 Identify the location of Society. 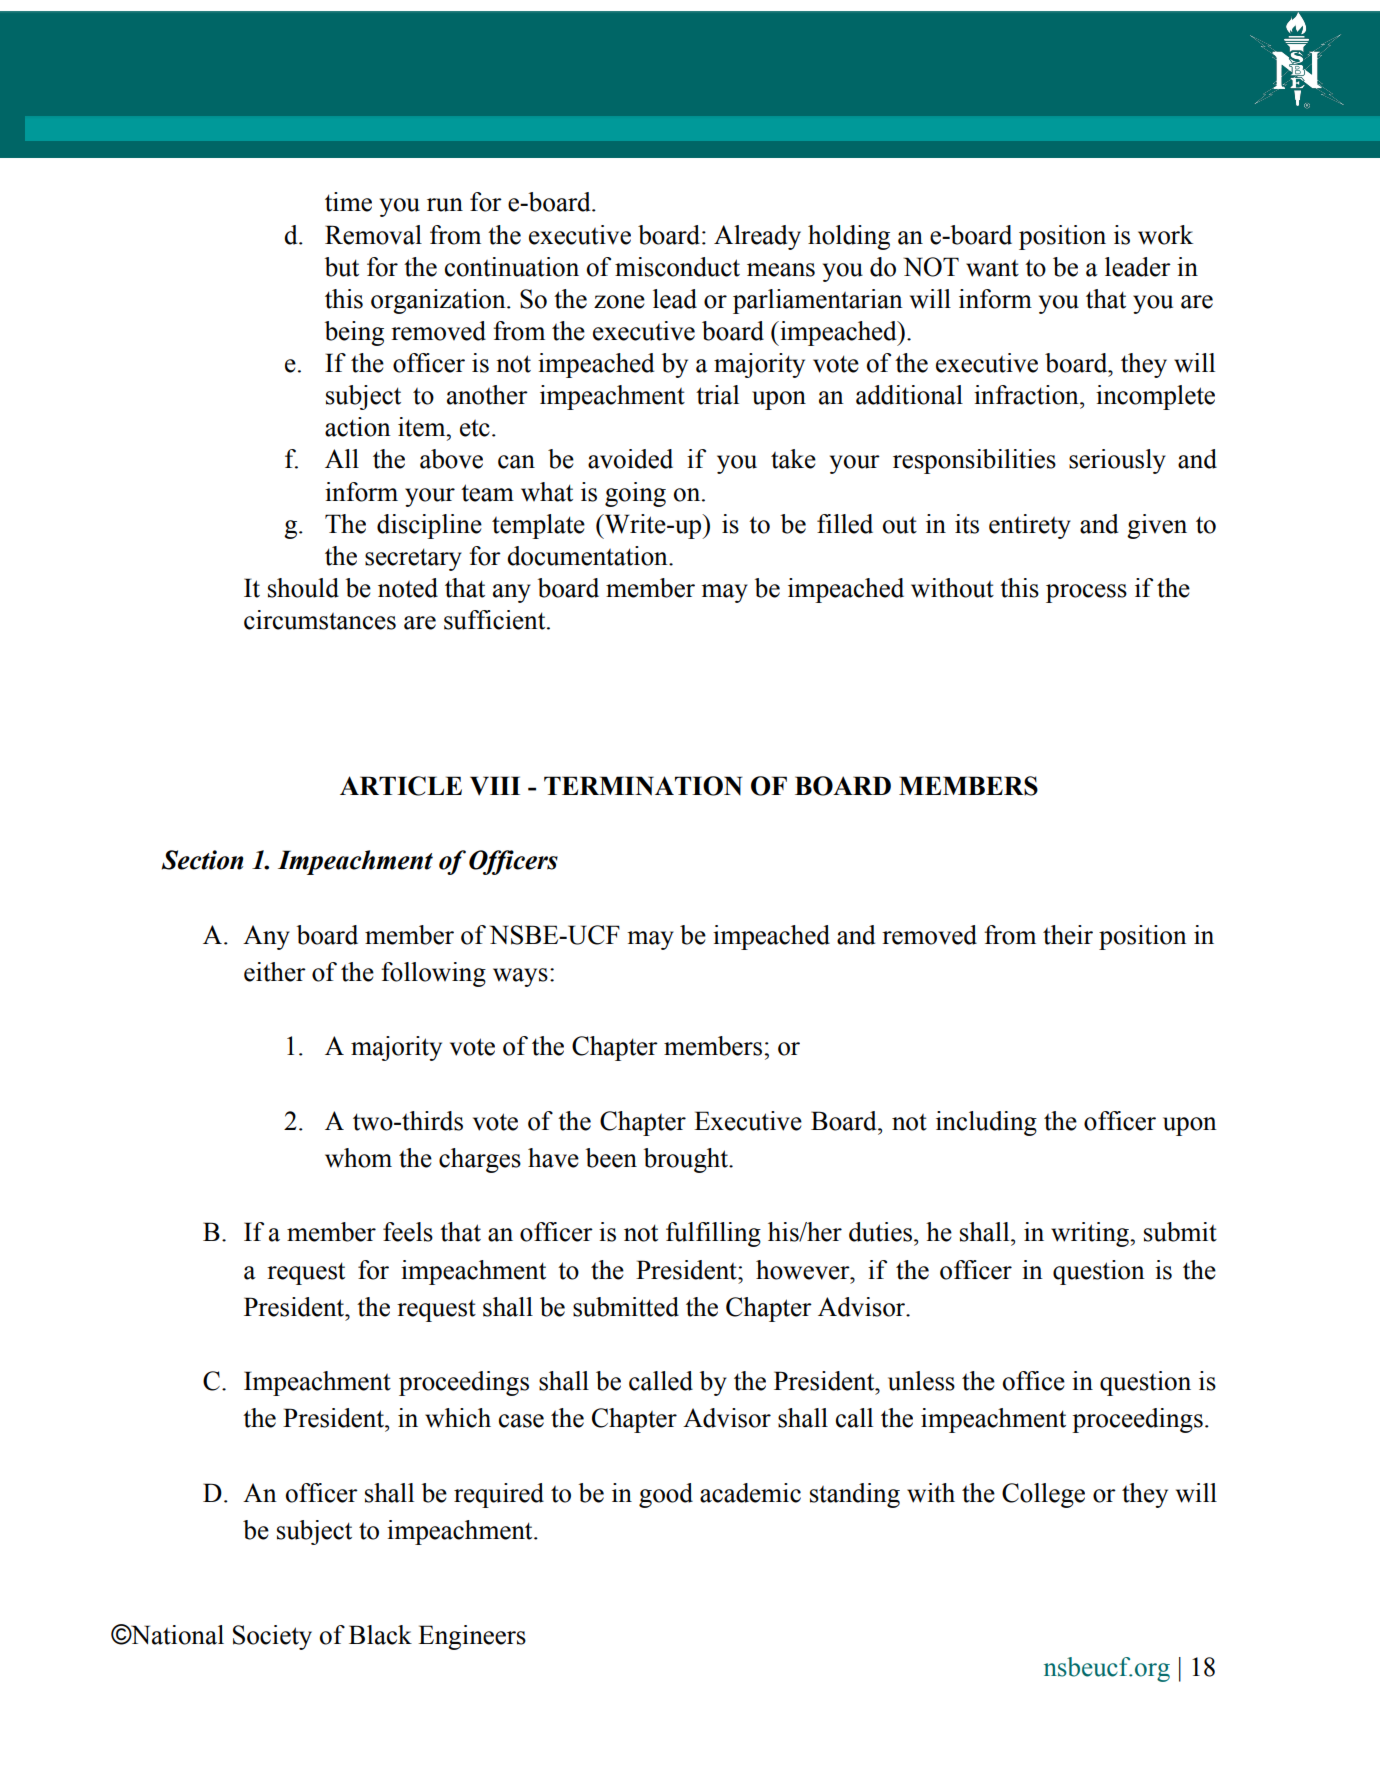
(272, 1637).
